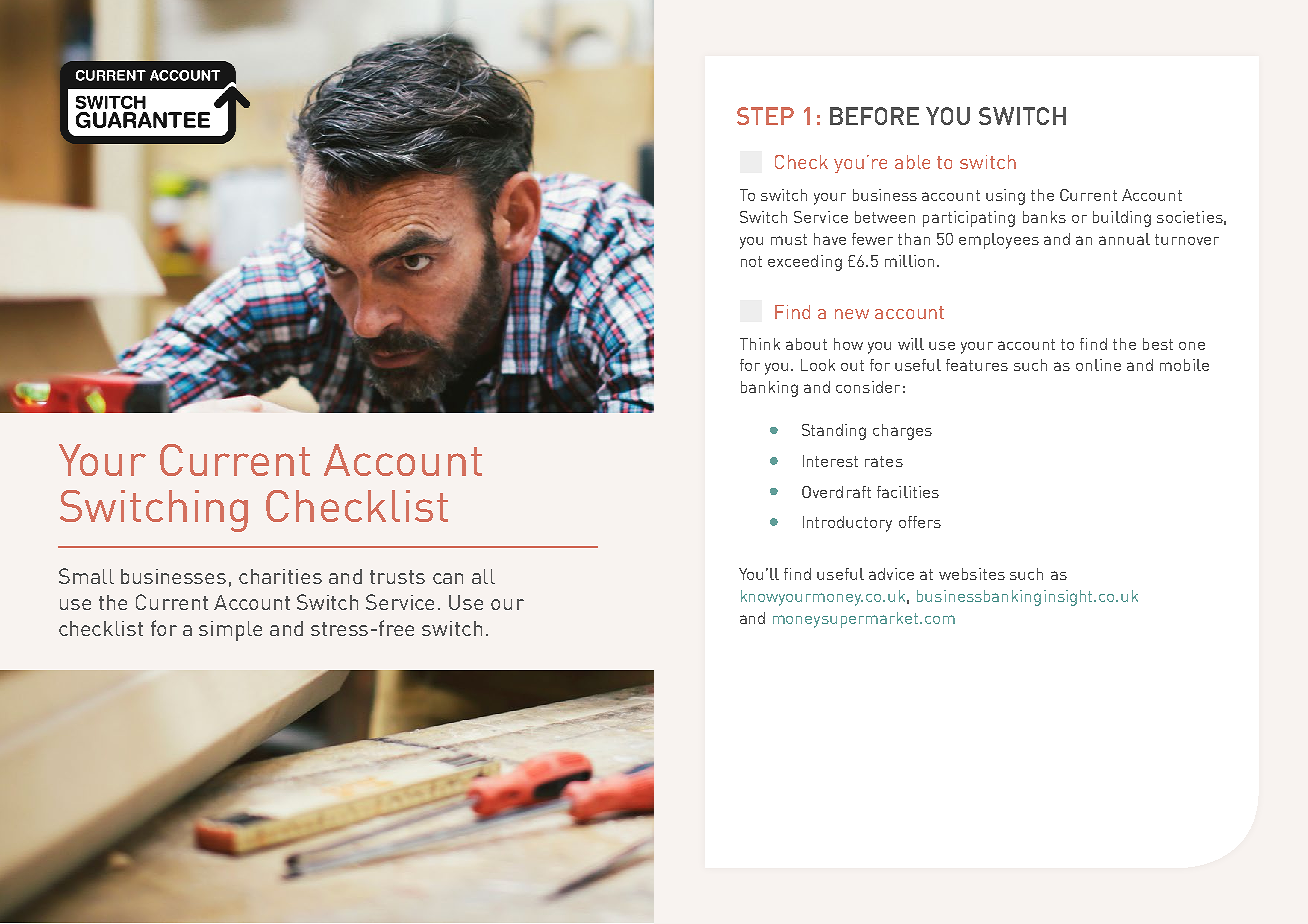 This screenshot has height=924, width=1308. I want to click on not, so click(751, 261).
